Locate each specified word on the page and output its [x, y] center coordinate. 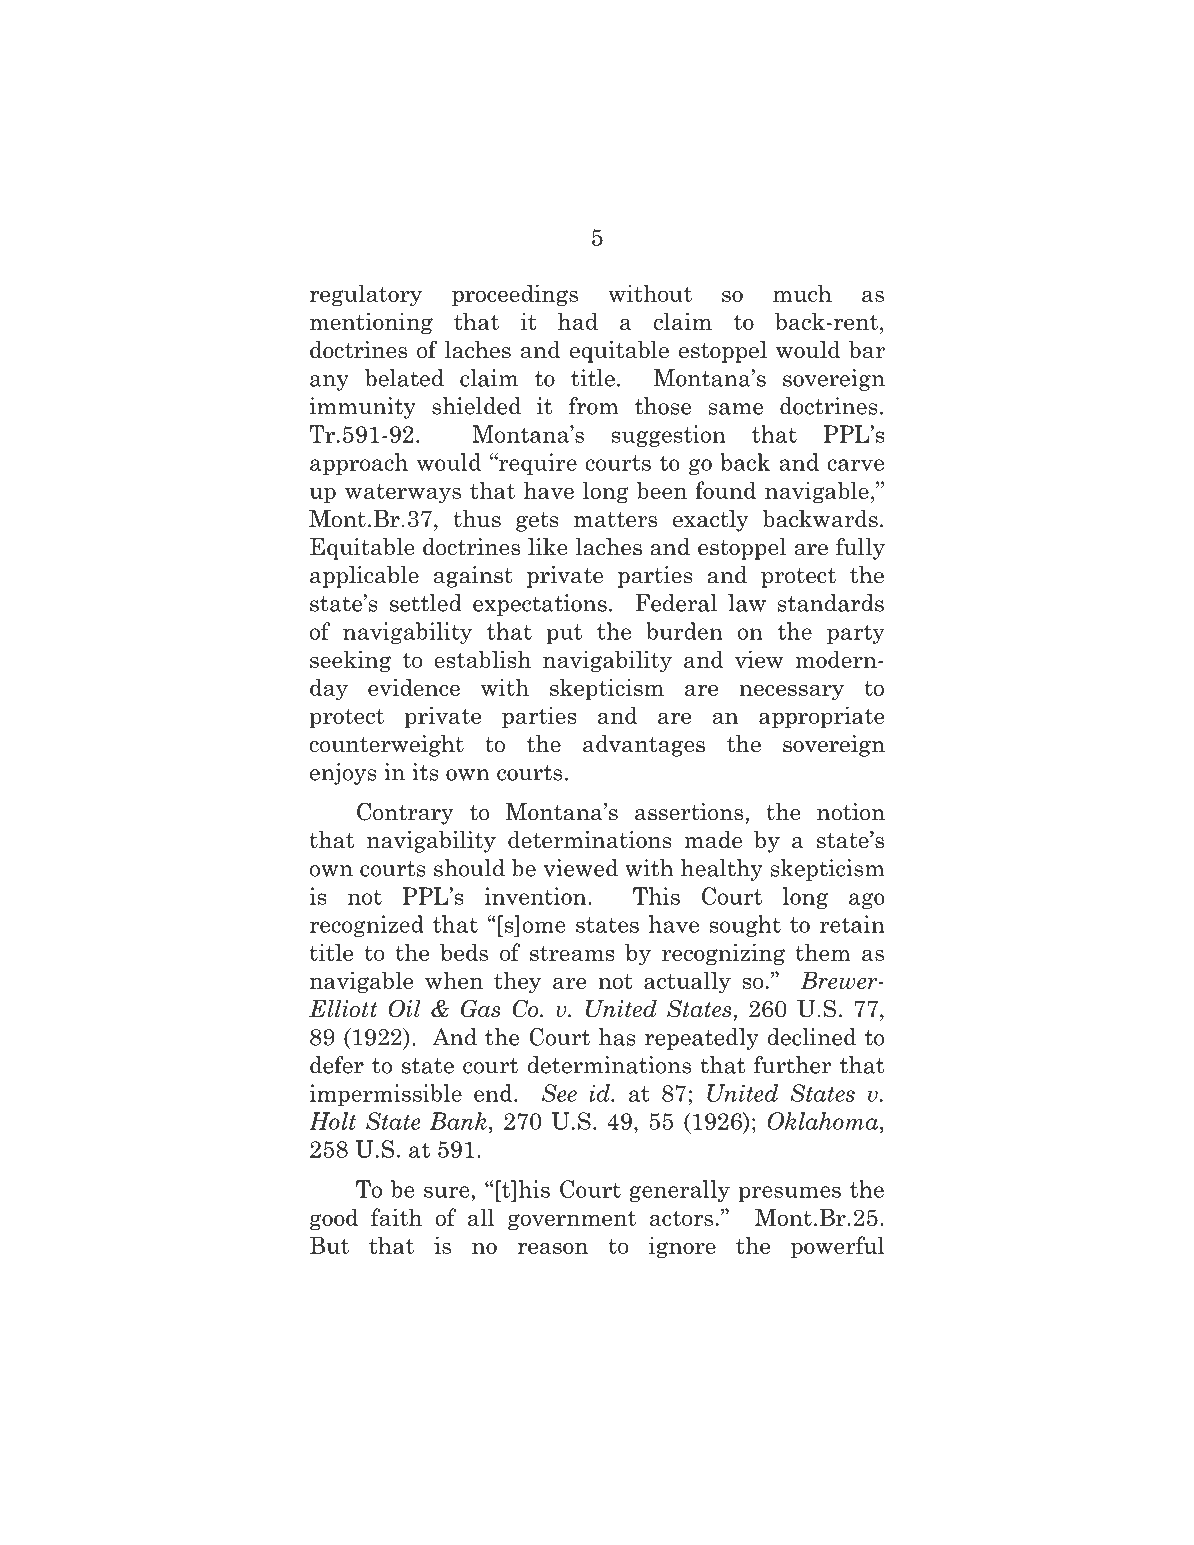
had [578, 321]
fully [860, 548]
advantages [644, 746]
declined [811, 1037]
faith [396, 1217]
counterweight [386, 746]
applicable [364, 577]
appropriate [822, 717]
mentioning [371, 323]
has [617, 1037]
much [802, 293]
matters [615, 520]
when [454, 980]
